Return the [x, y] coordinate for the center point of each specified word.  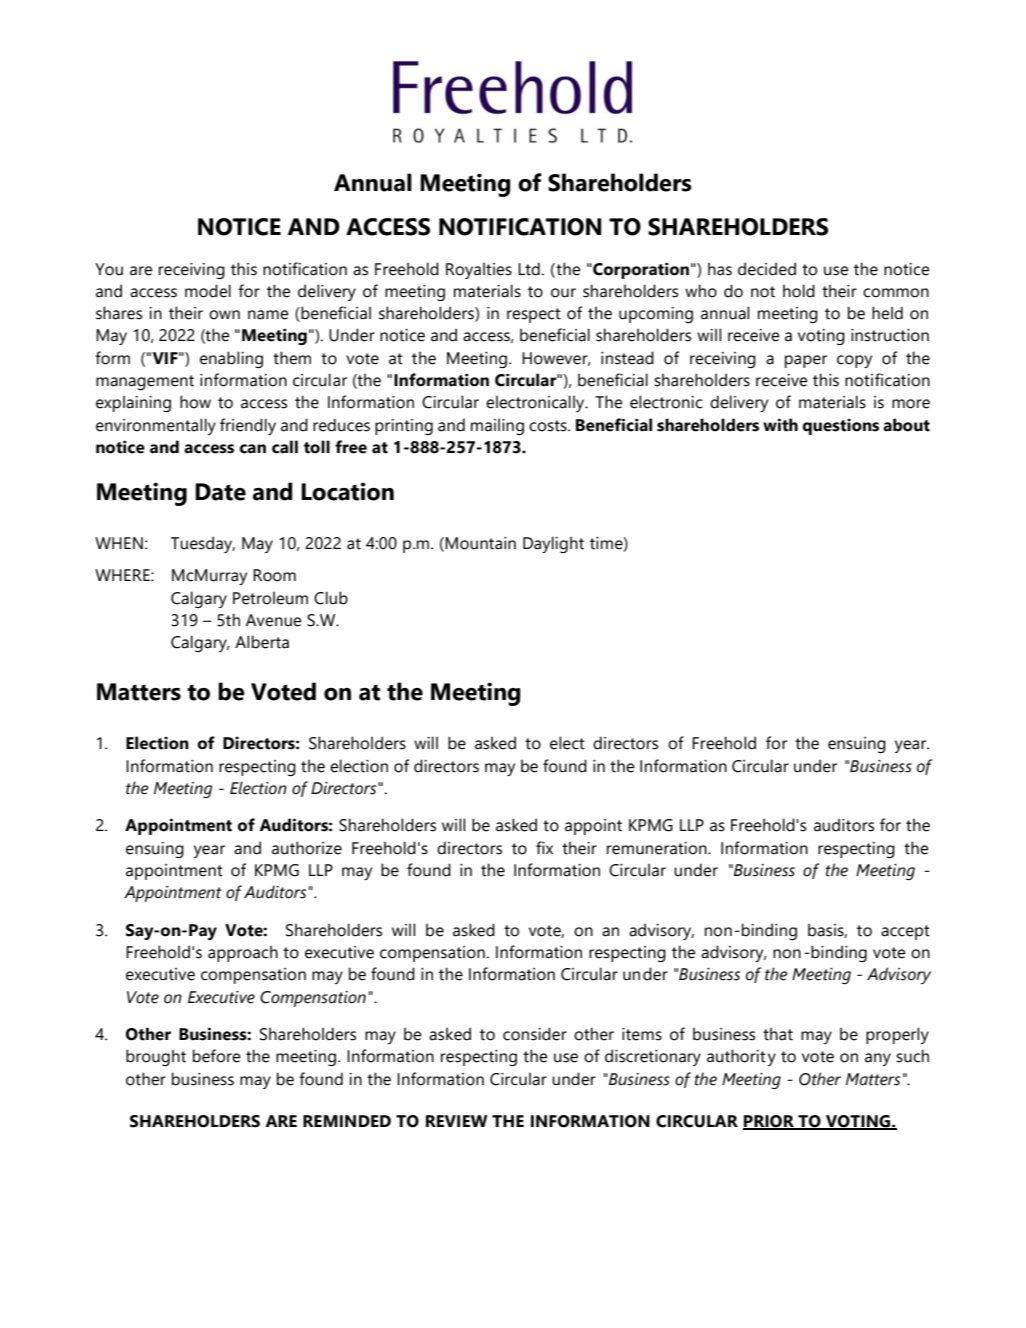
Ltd [529, 269]
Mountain [480, 543]
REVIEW [457, 1121]
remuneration [658, 848]
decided [767, 269]
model [208, 291]
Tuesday [203, 544]
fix [544, 847]
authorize [307, 848]
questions [841, 427]
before [216, 1056]
